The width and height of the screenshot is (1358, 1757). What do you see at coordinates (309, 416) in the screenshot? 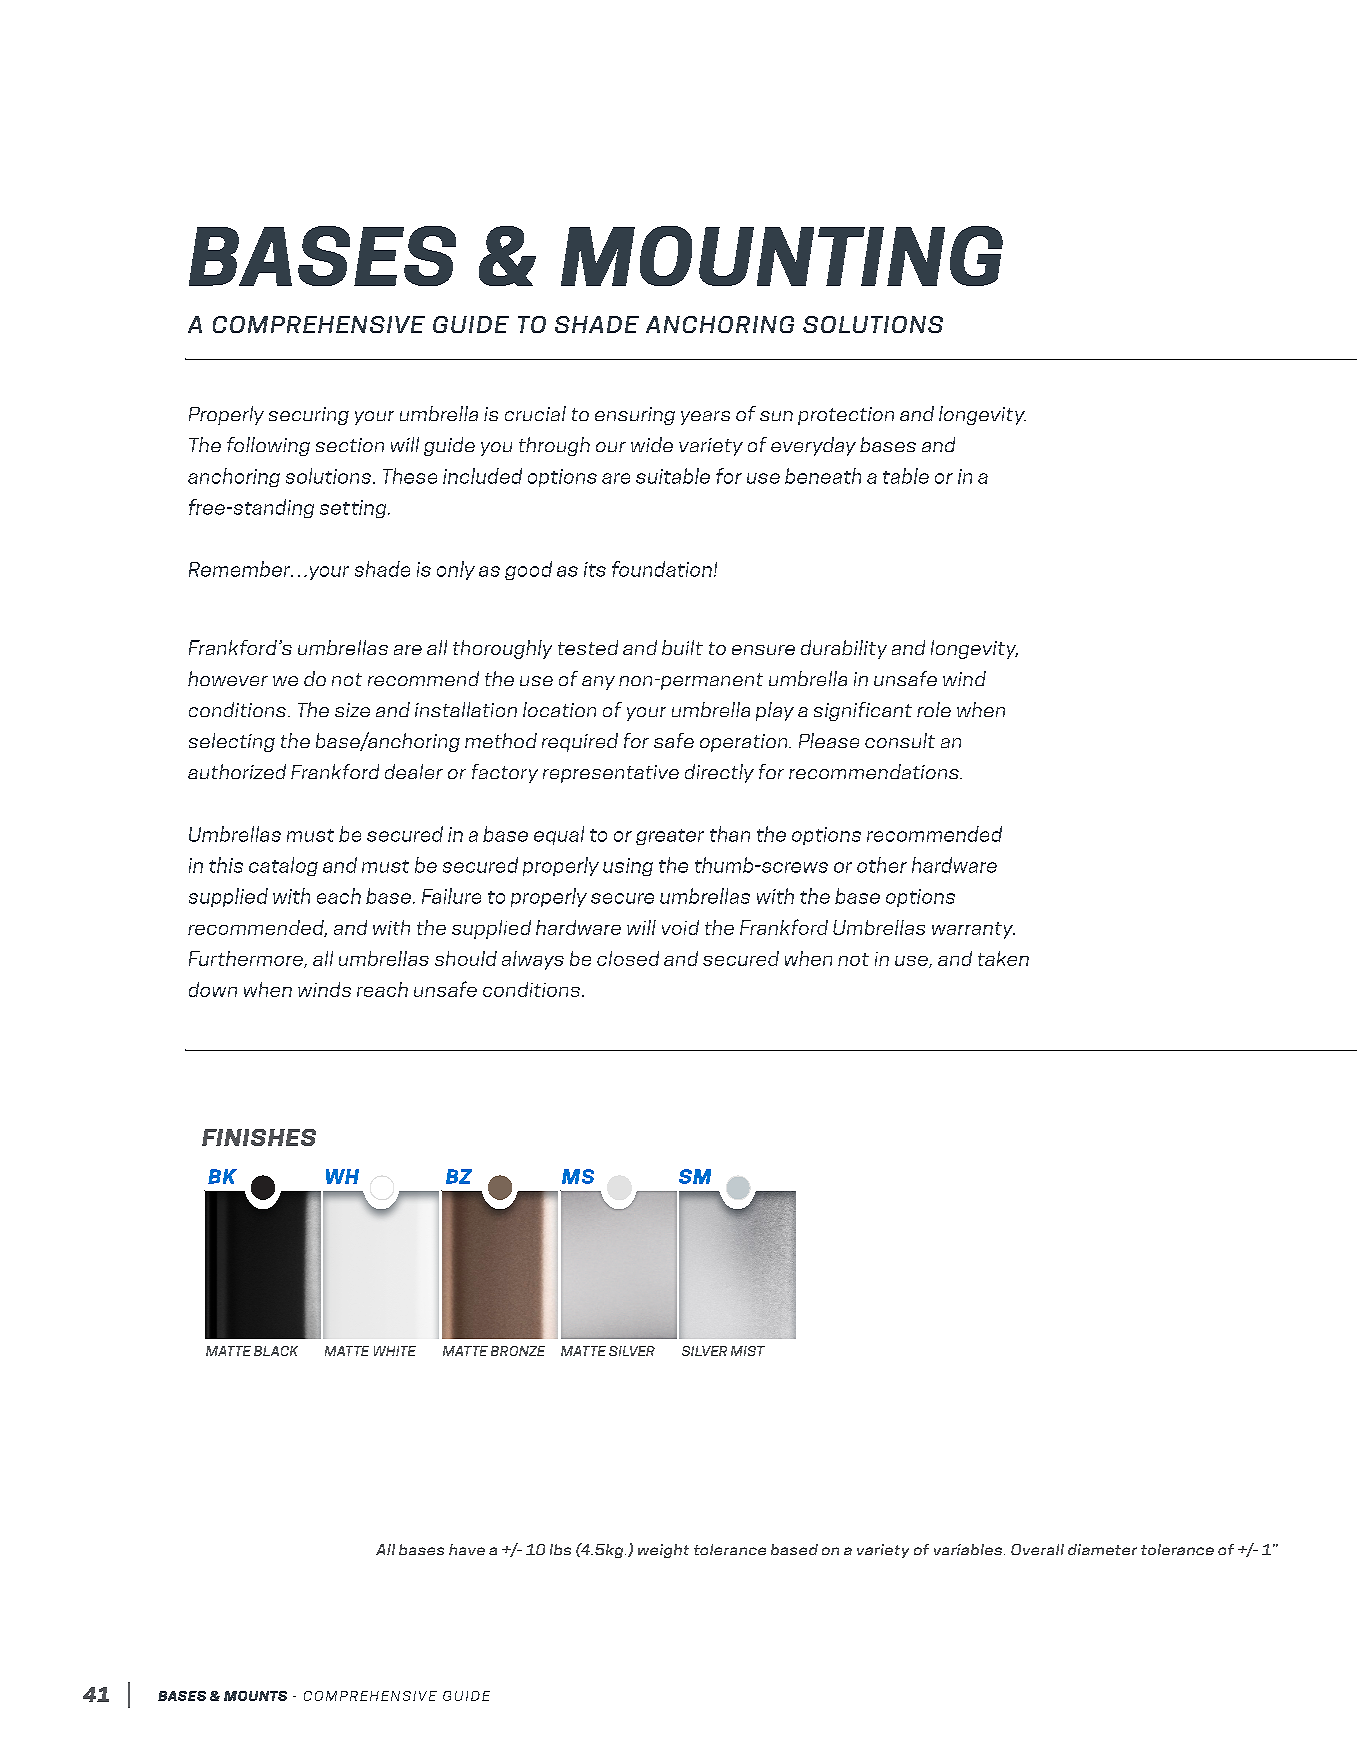
I see `securing` at bounding box center [309, 416].
